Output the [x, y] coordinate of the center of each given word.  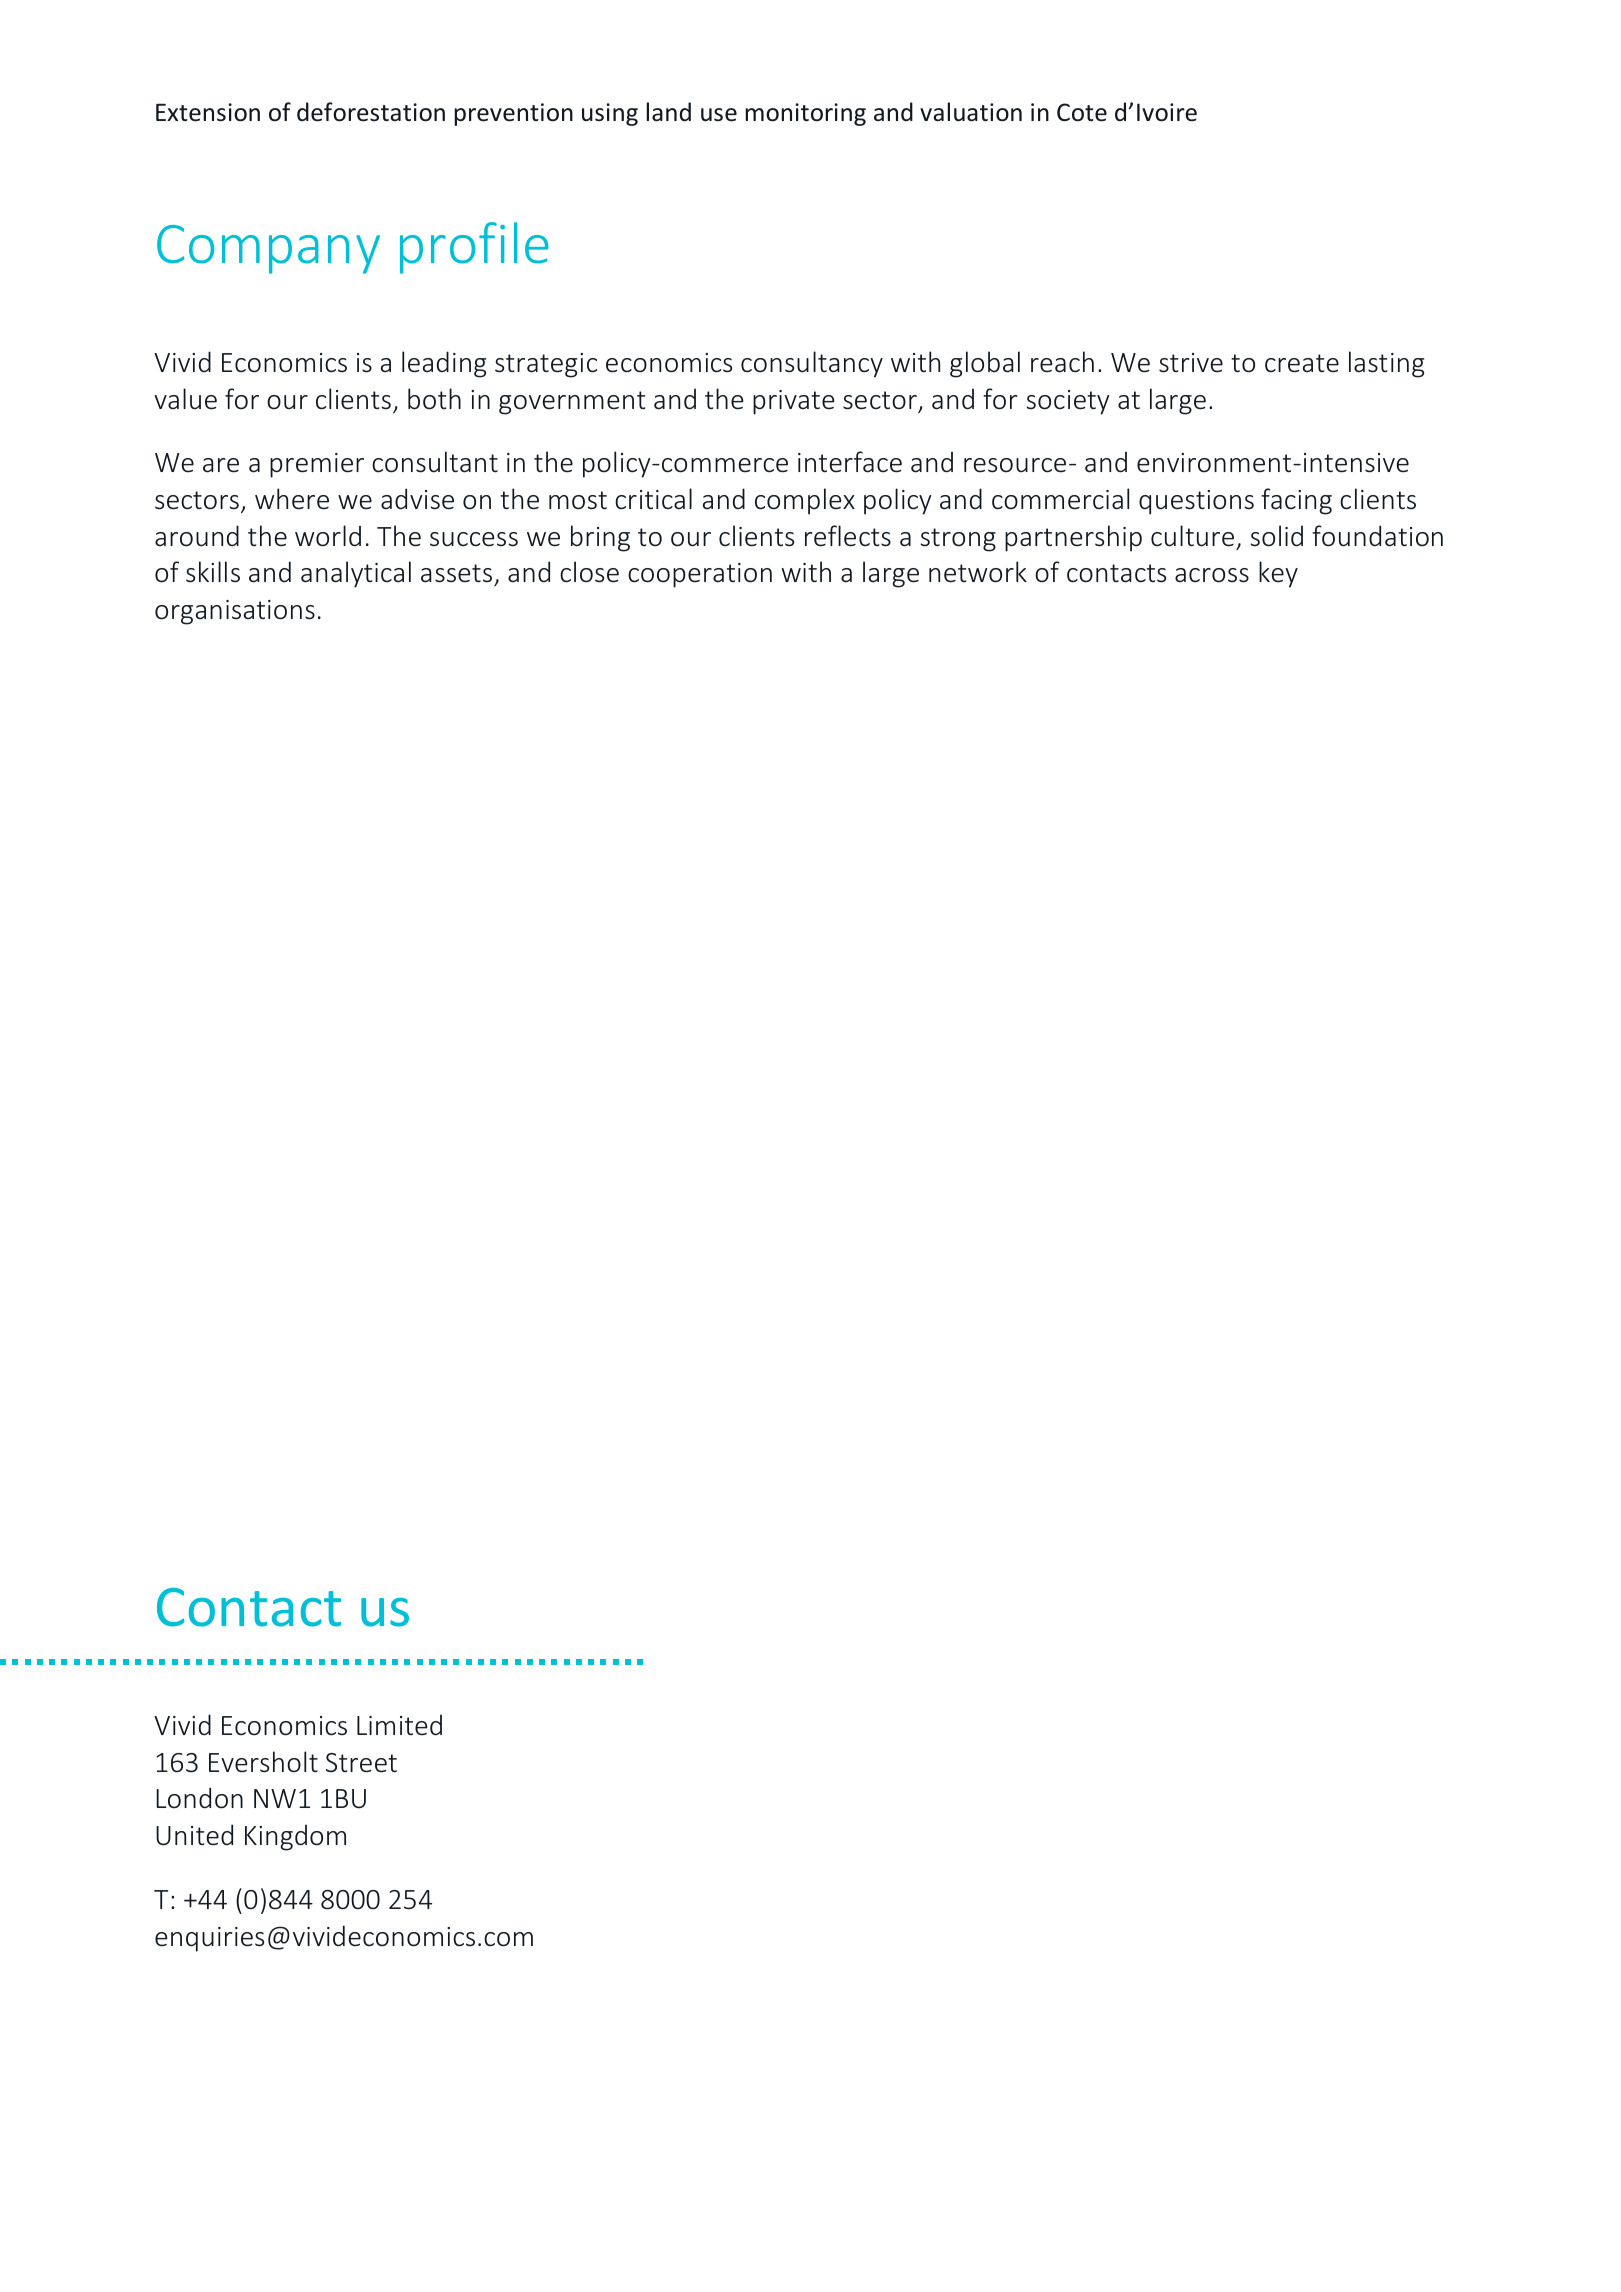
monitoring [805, 114]
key [1278, 574]
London [199, 1798]
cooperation [700, 575]
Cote [1082, 112]
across [1212, 575]
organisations [235, 612]
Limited [399, 1725]
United [194, 1835]
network [978, 572]
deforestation [371, 112]
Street [361, 1763]
